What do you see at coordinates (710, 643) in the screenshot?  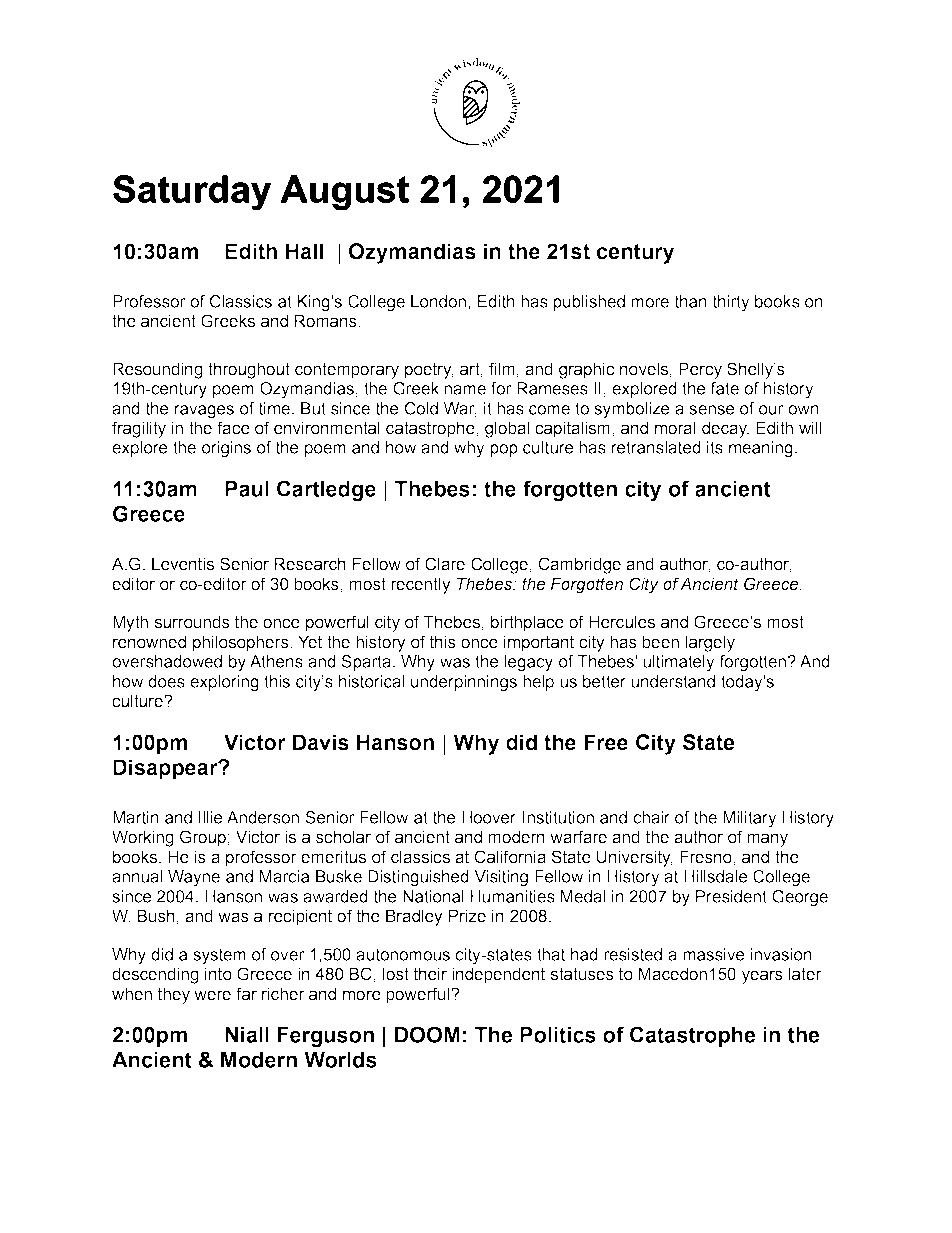 I see `largely` at bounding box center [710, 643].
